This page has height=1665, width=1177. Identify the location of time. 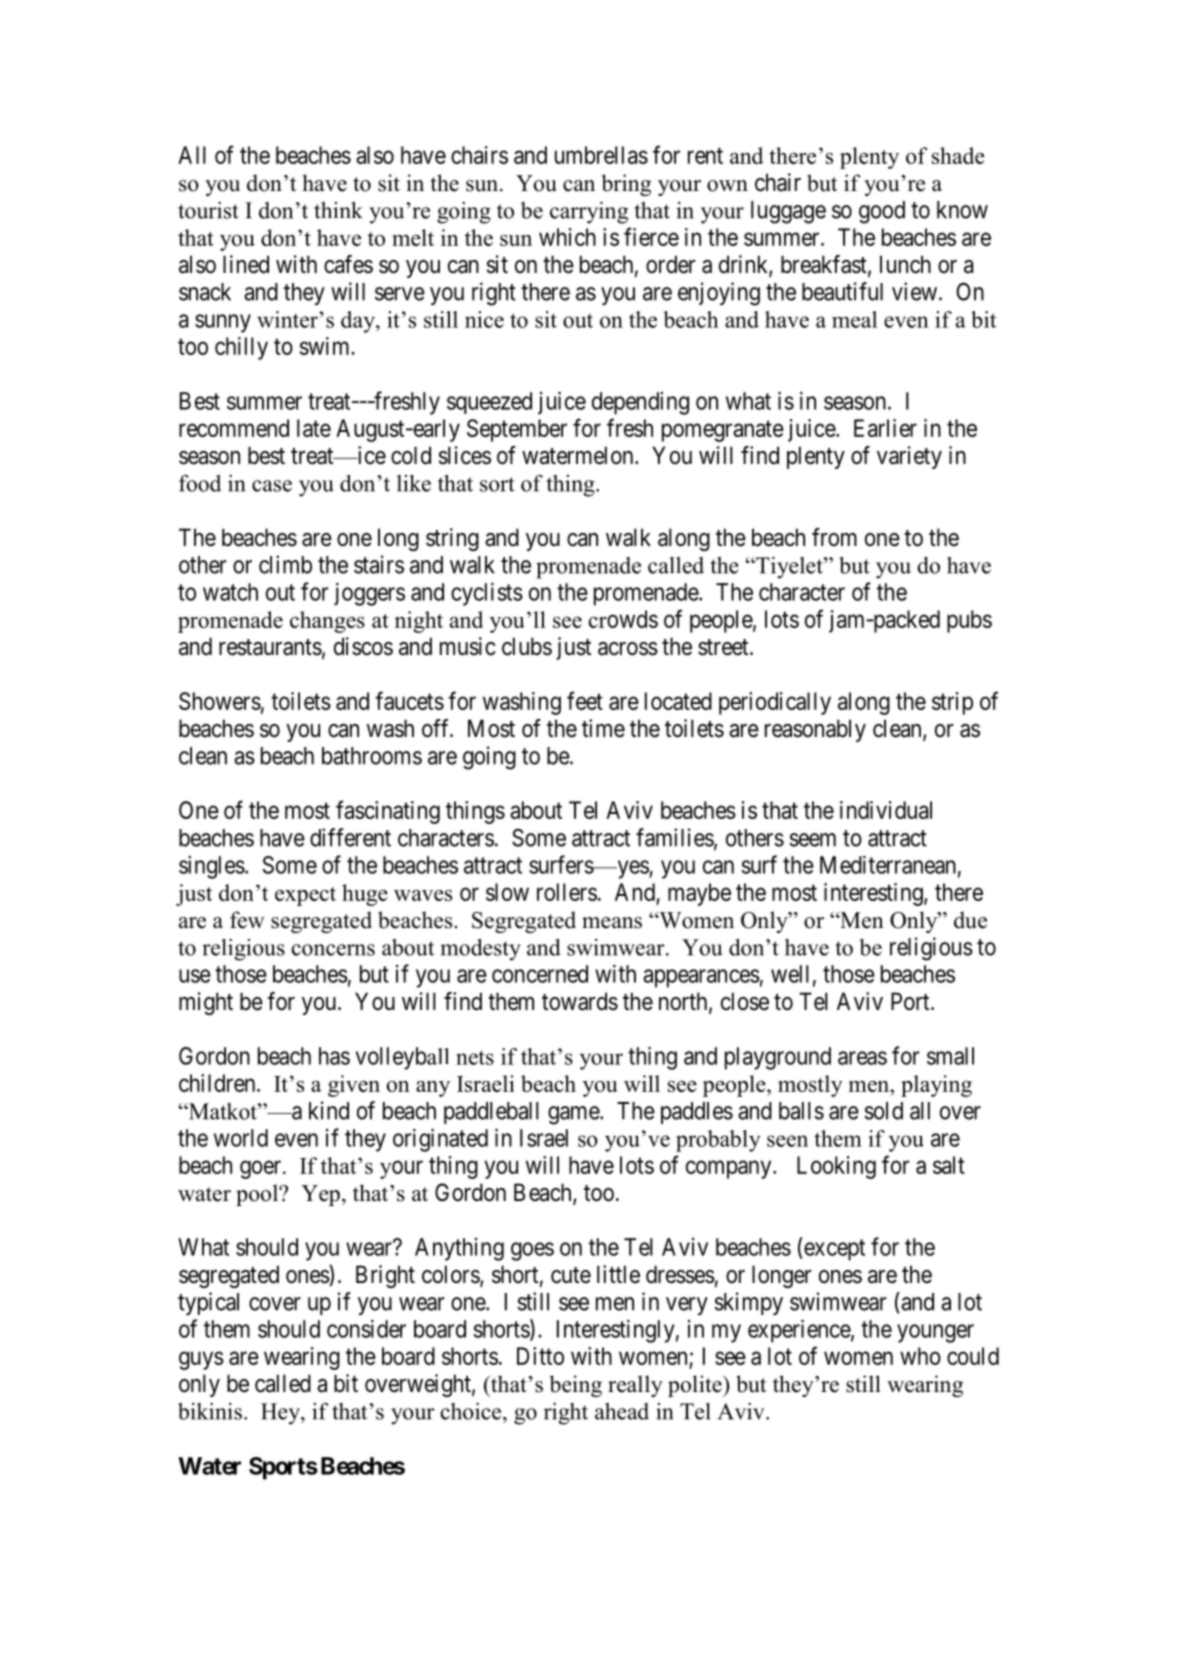
(603, 728).
